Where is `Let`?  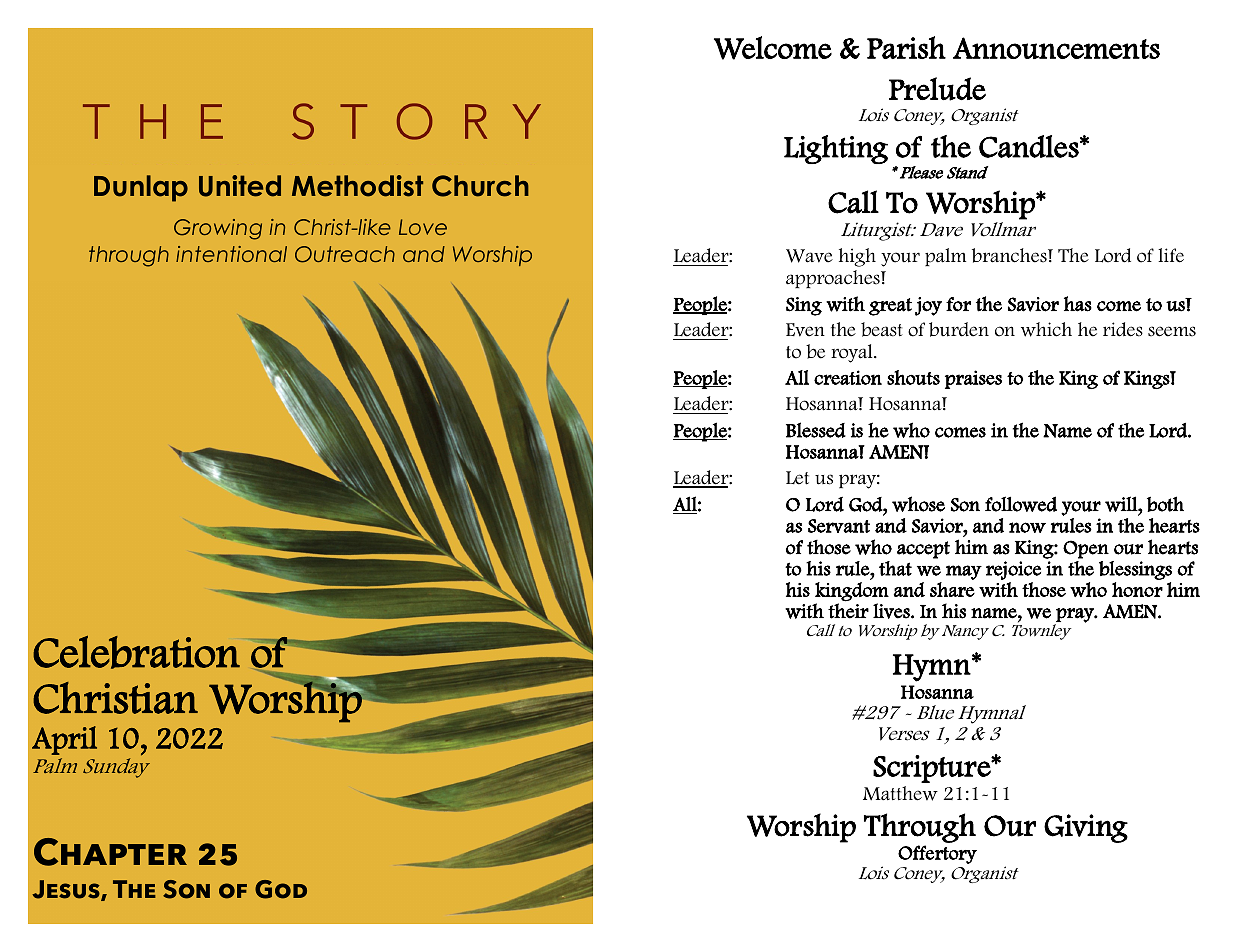 Let is located at coordinates (797, 478).
